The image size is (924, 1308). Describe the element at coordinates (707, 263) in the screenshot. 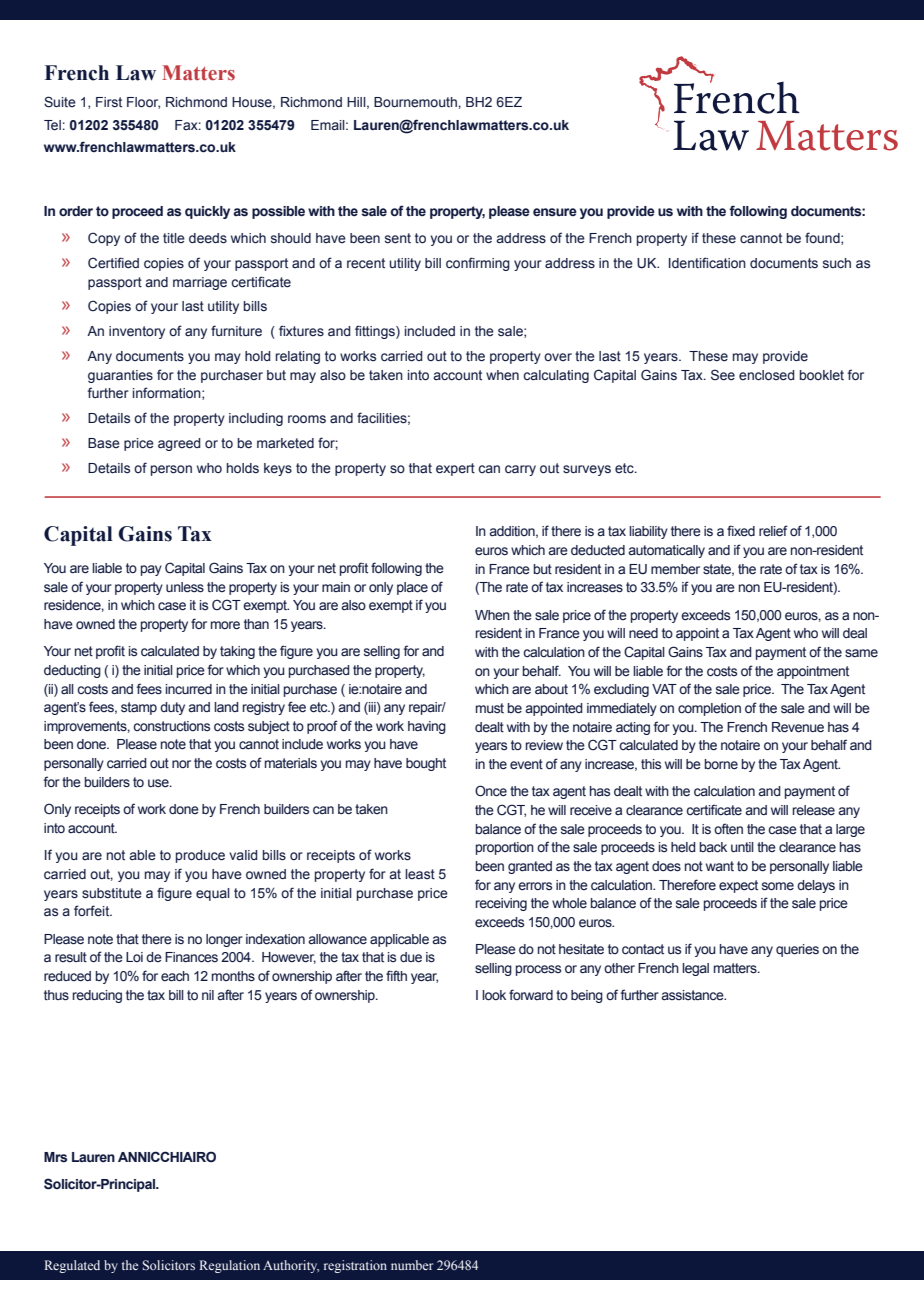

I see `Identification` at that location.
